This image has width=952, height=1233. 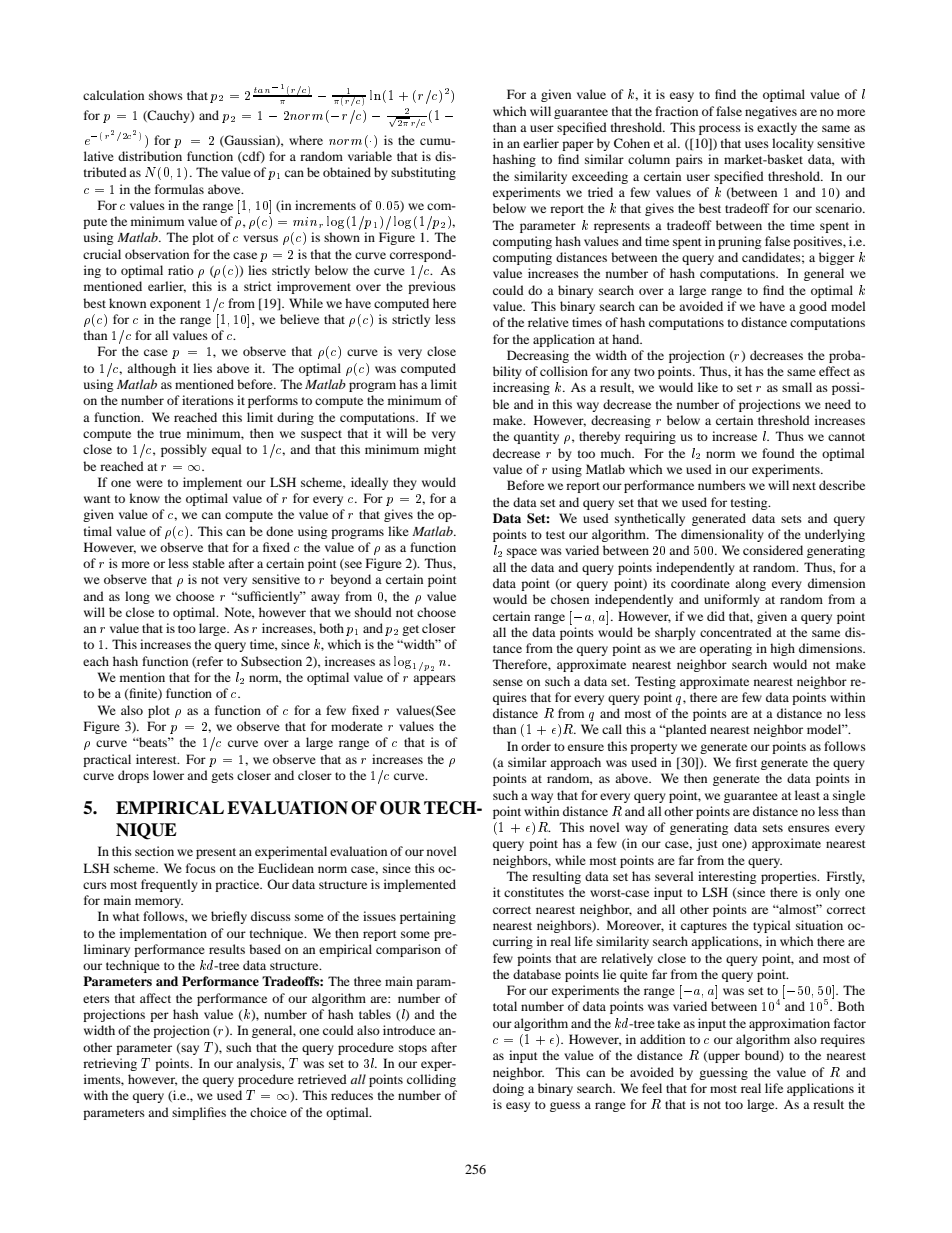 What do you see at coordinates (732, 600) in the image?
I see `uniformly` at bounding box center [732, 600].
